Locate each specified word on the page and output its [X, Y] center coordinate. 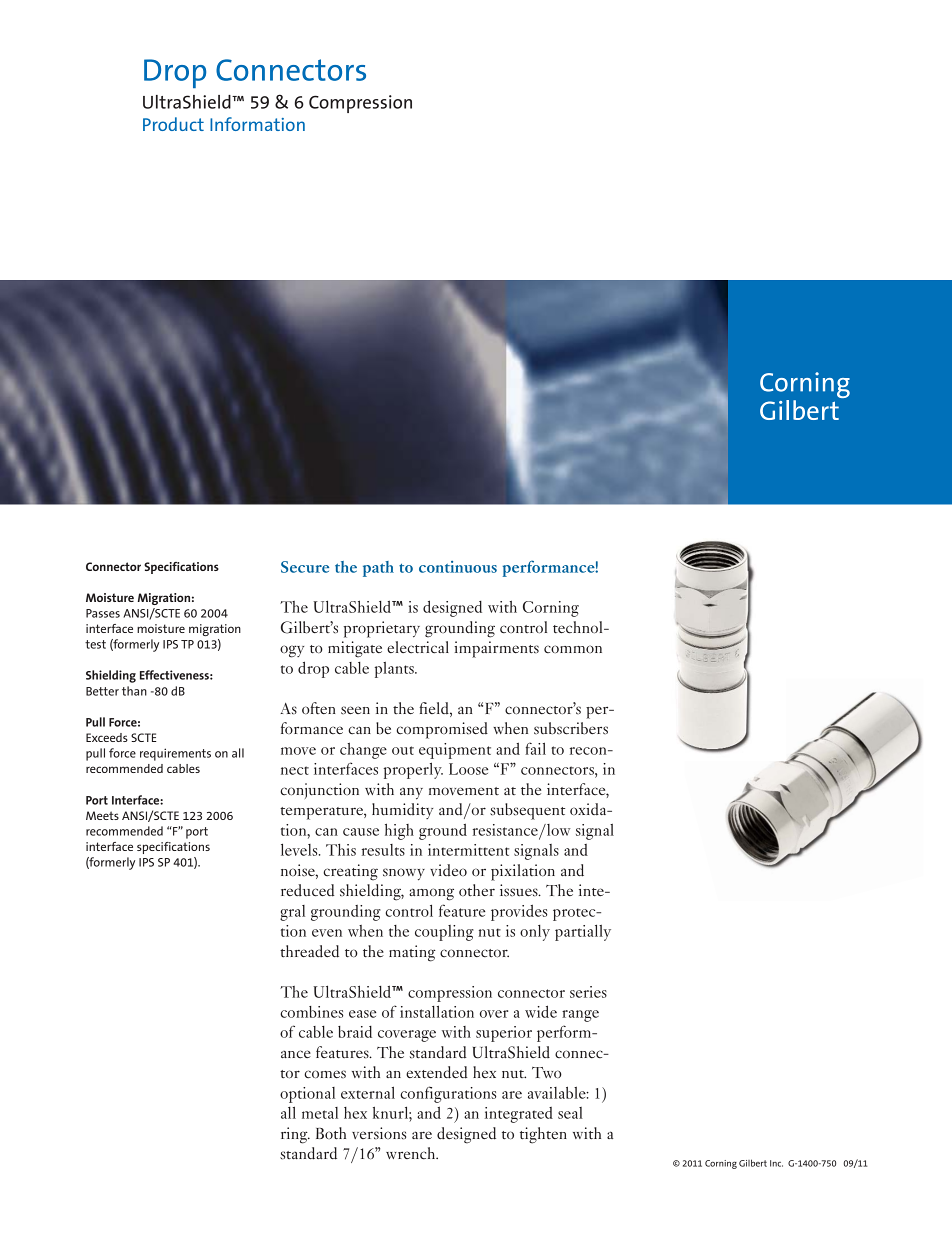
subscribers [571, 728]
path [378, 569]
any [411, 793]
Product [173, 124]
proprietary [381, 629]
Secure [305, 567]
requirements [175, 754]
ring [295, 1135]
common [573, 649]
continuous [458, 567]
